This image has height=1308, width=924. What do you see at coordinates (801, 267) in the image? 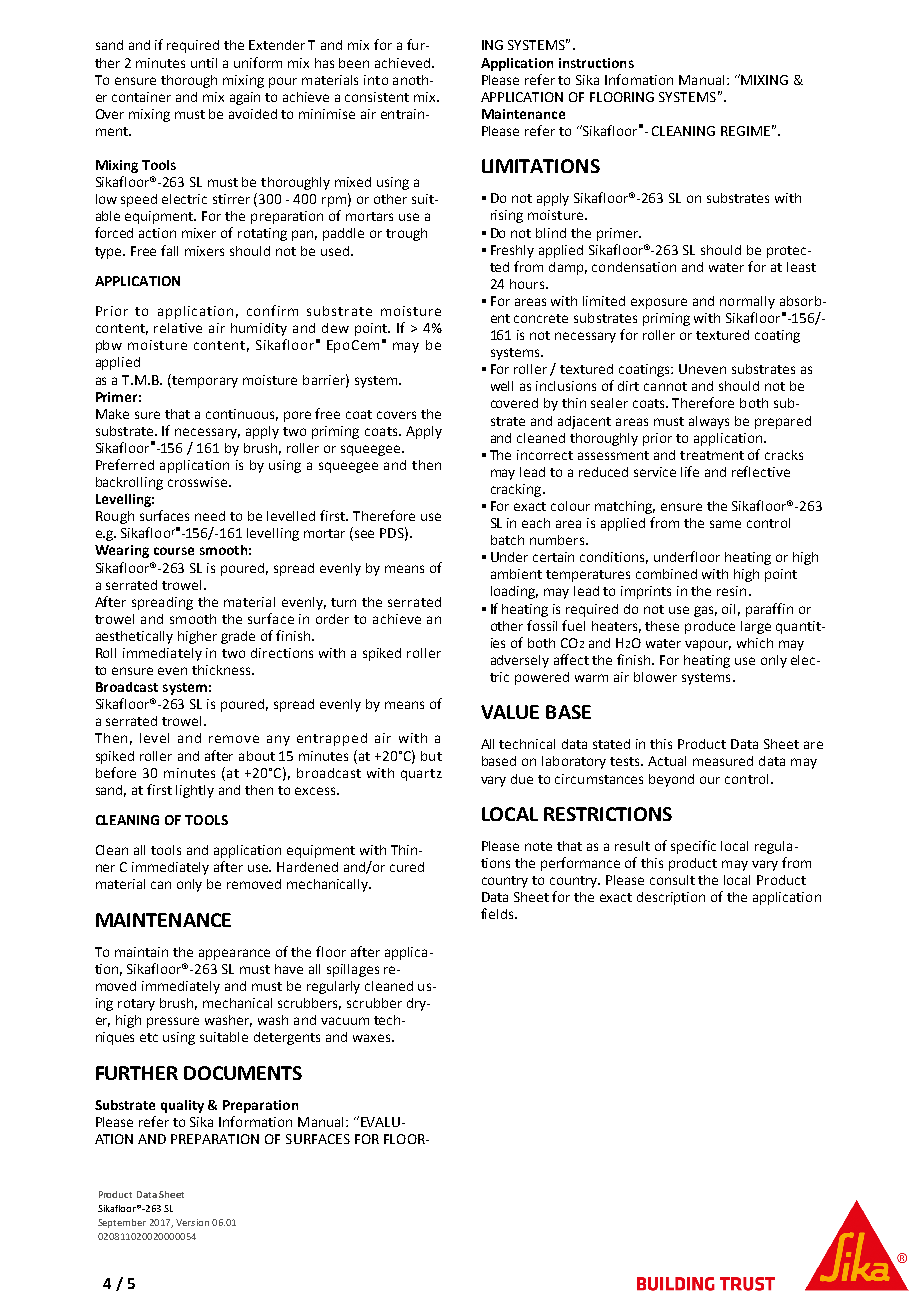
I see `least` at bounding box center [801, 267].
